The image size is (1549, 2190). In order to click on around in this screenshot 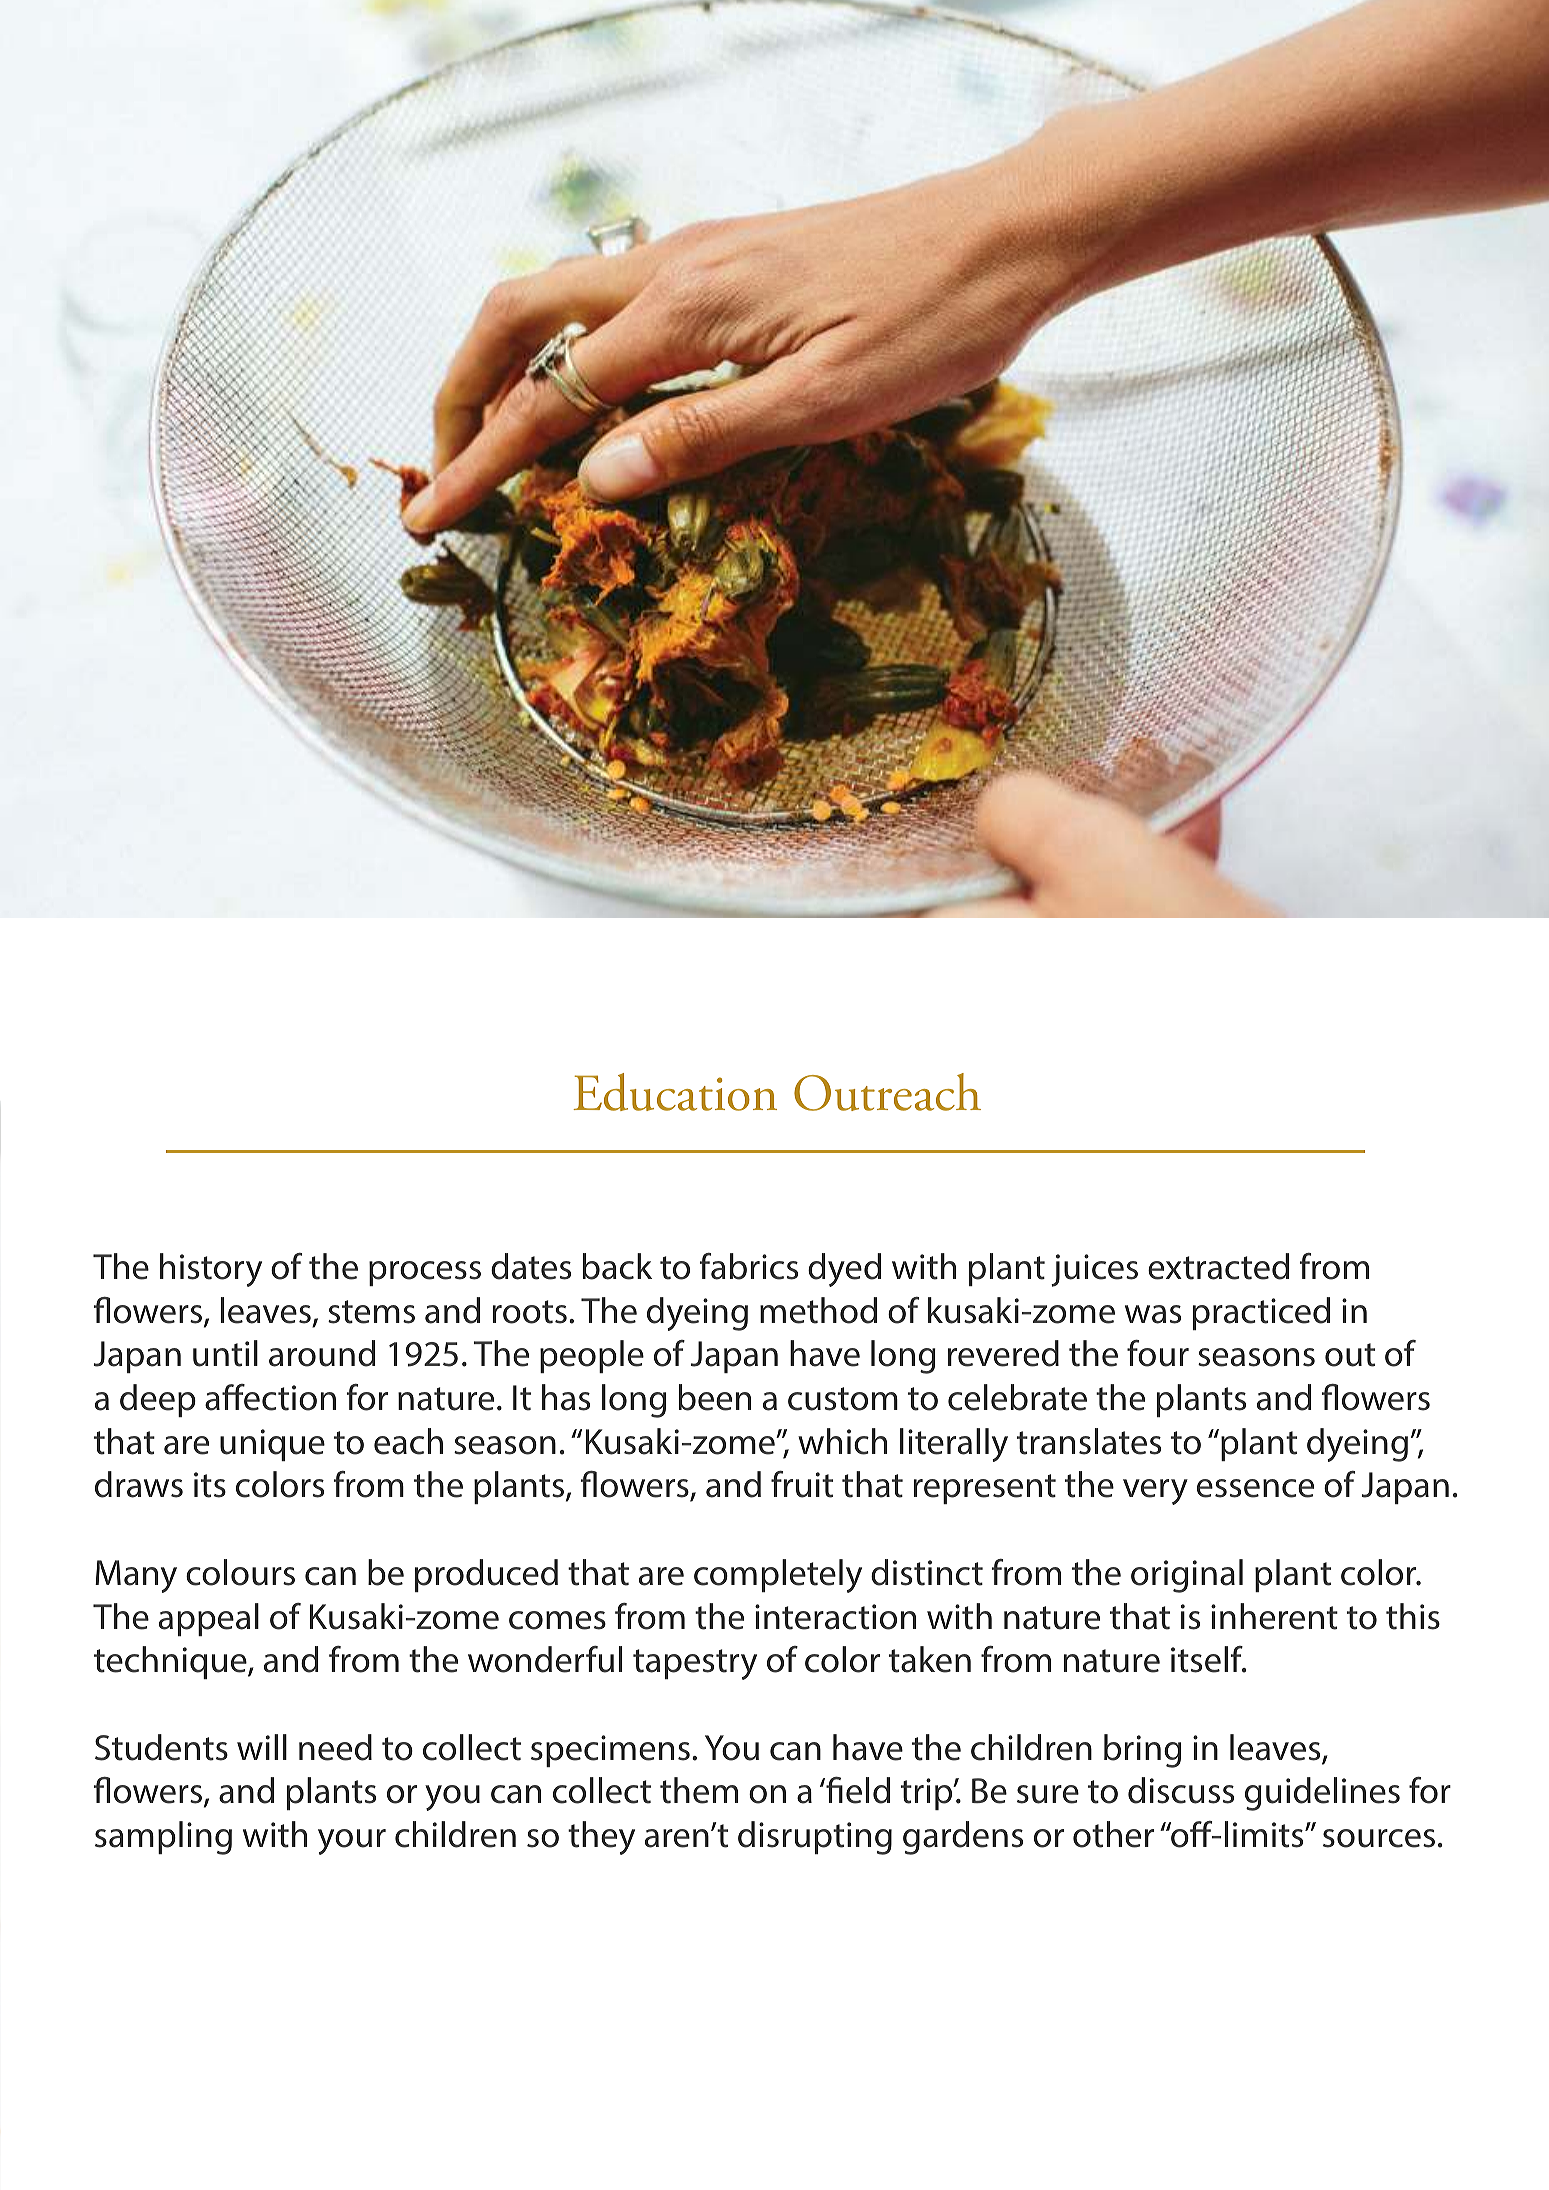, I will do `click(322, 1353)`.
